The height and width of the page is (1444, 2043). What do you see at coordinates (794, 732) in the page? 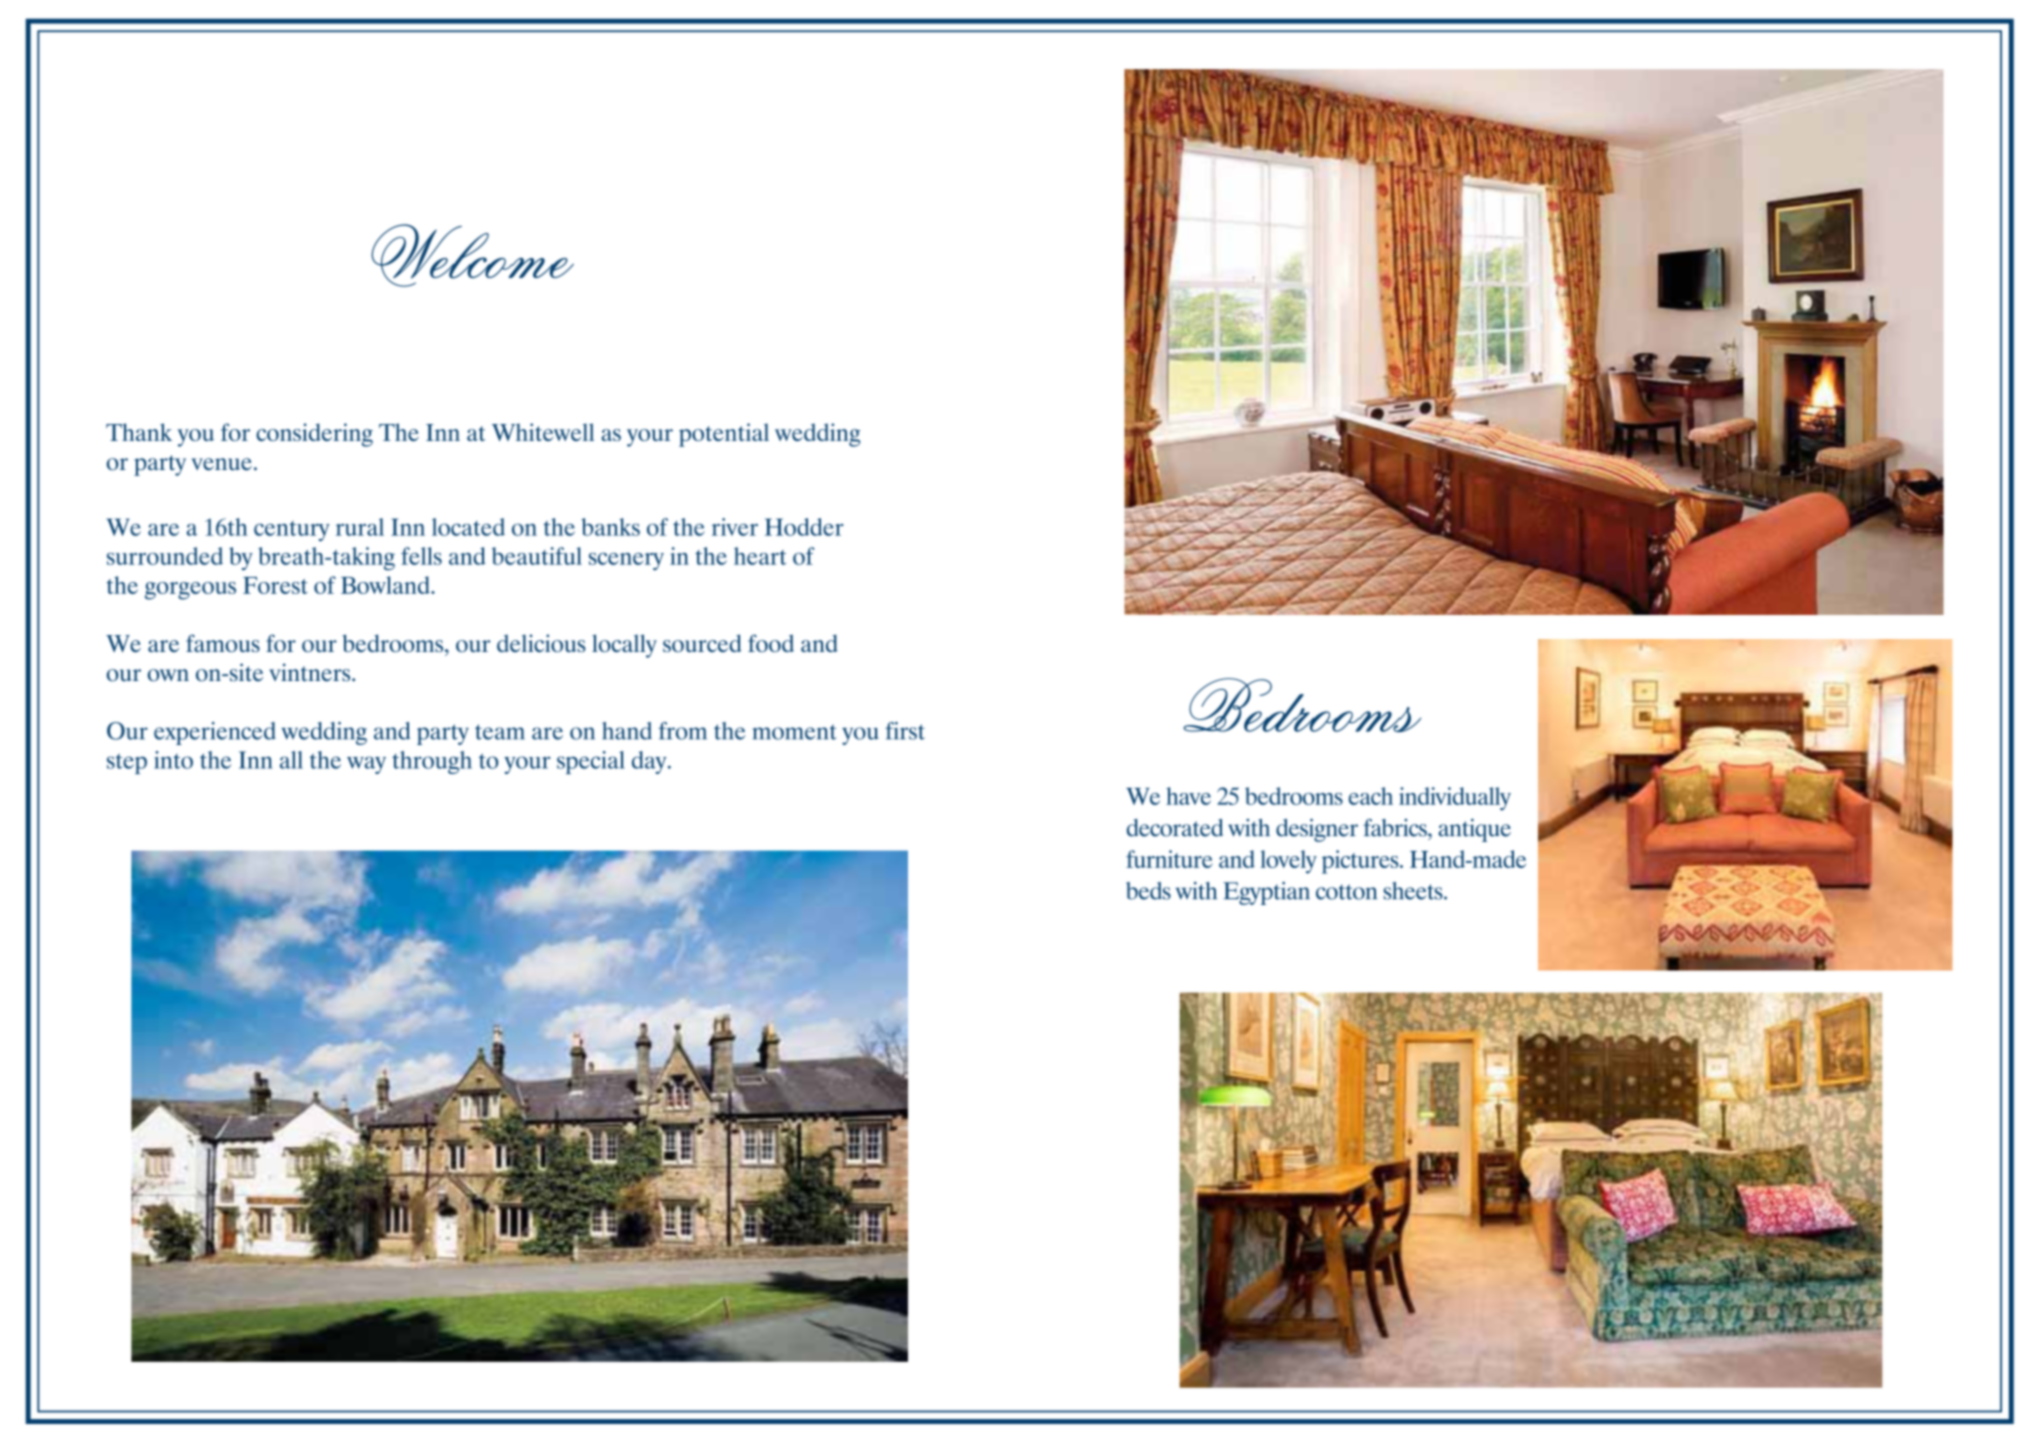
I see `moment` at bounding box center [794, 732].
